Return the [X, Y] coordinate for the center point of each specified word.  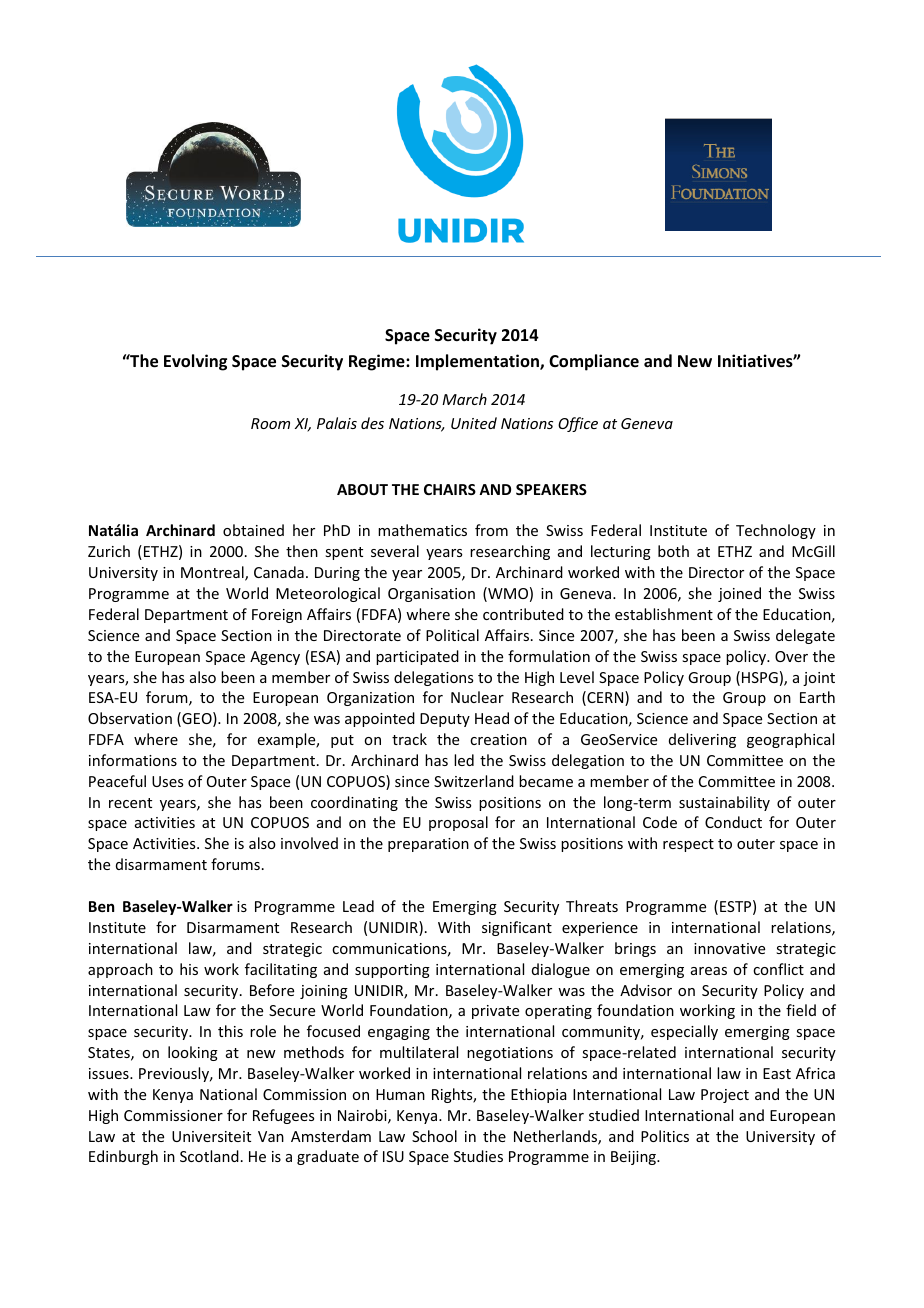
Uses [167, 781]
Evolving [195, 362]
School [434, 1136]
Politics [665, 1136]
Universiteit [211, 1136]
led [464, 760]
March [464, 399]
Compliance [594, 362]
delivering [702, 740]
